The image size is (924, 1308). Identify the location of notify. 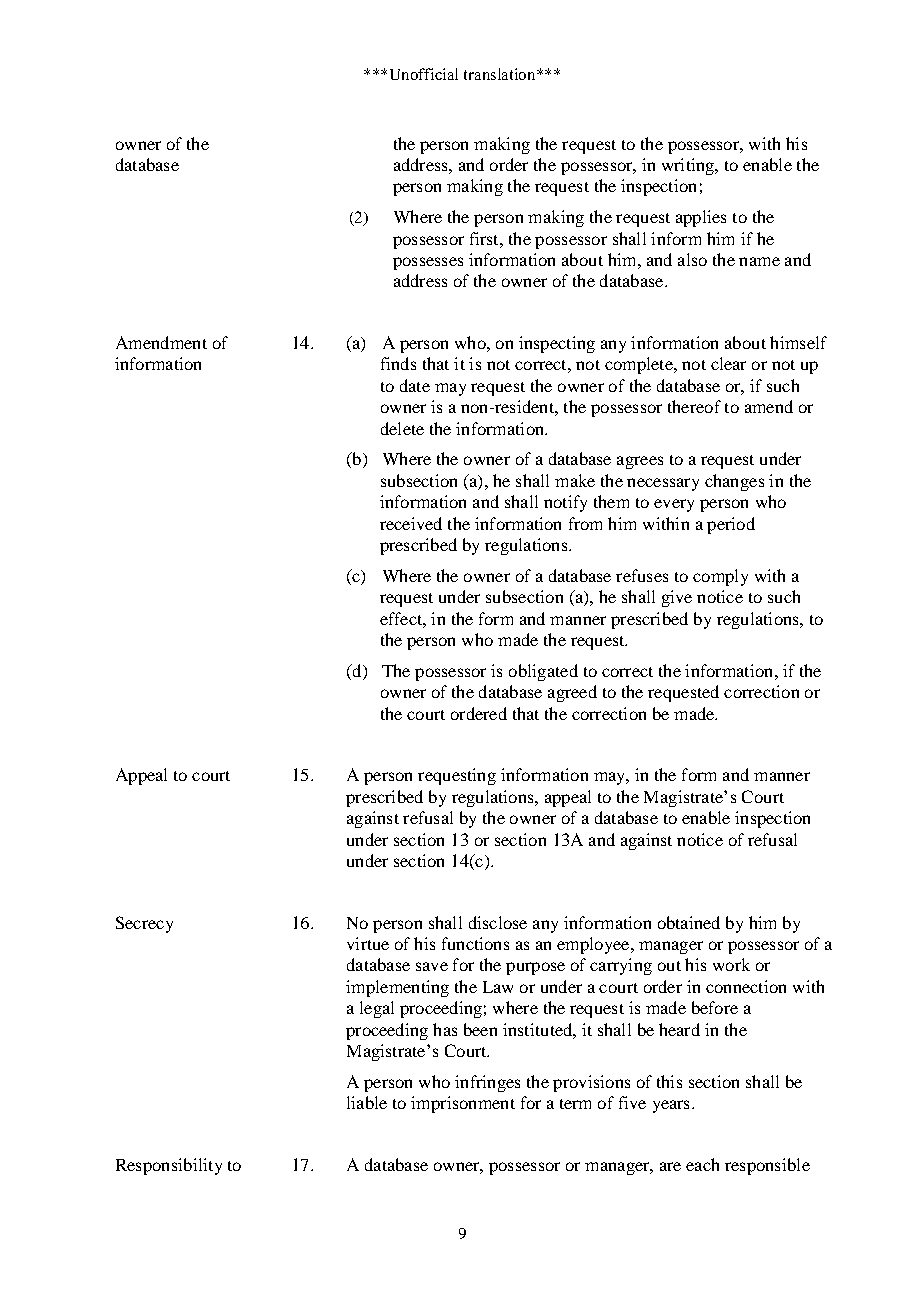
(565, 503).
